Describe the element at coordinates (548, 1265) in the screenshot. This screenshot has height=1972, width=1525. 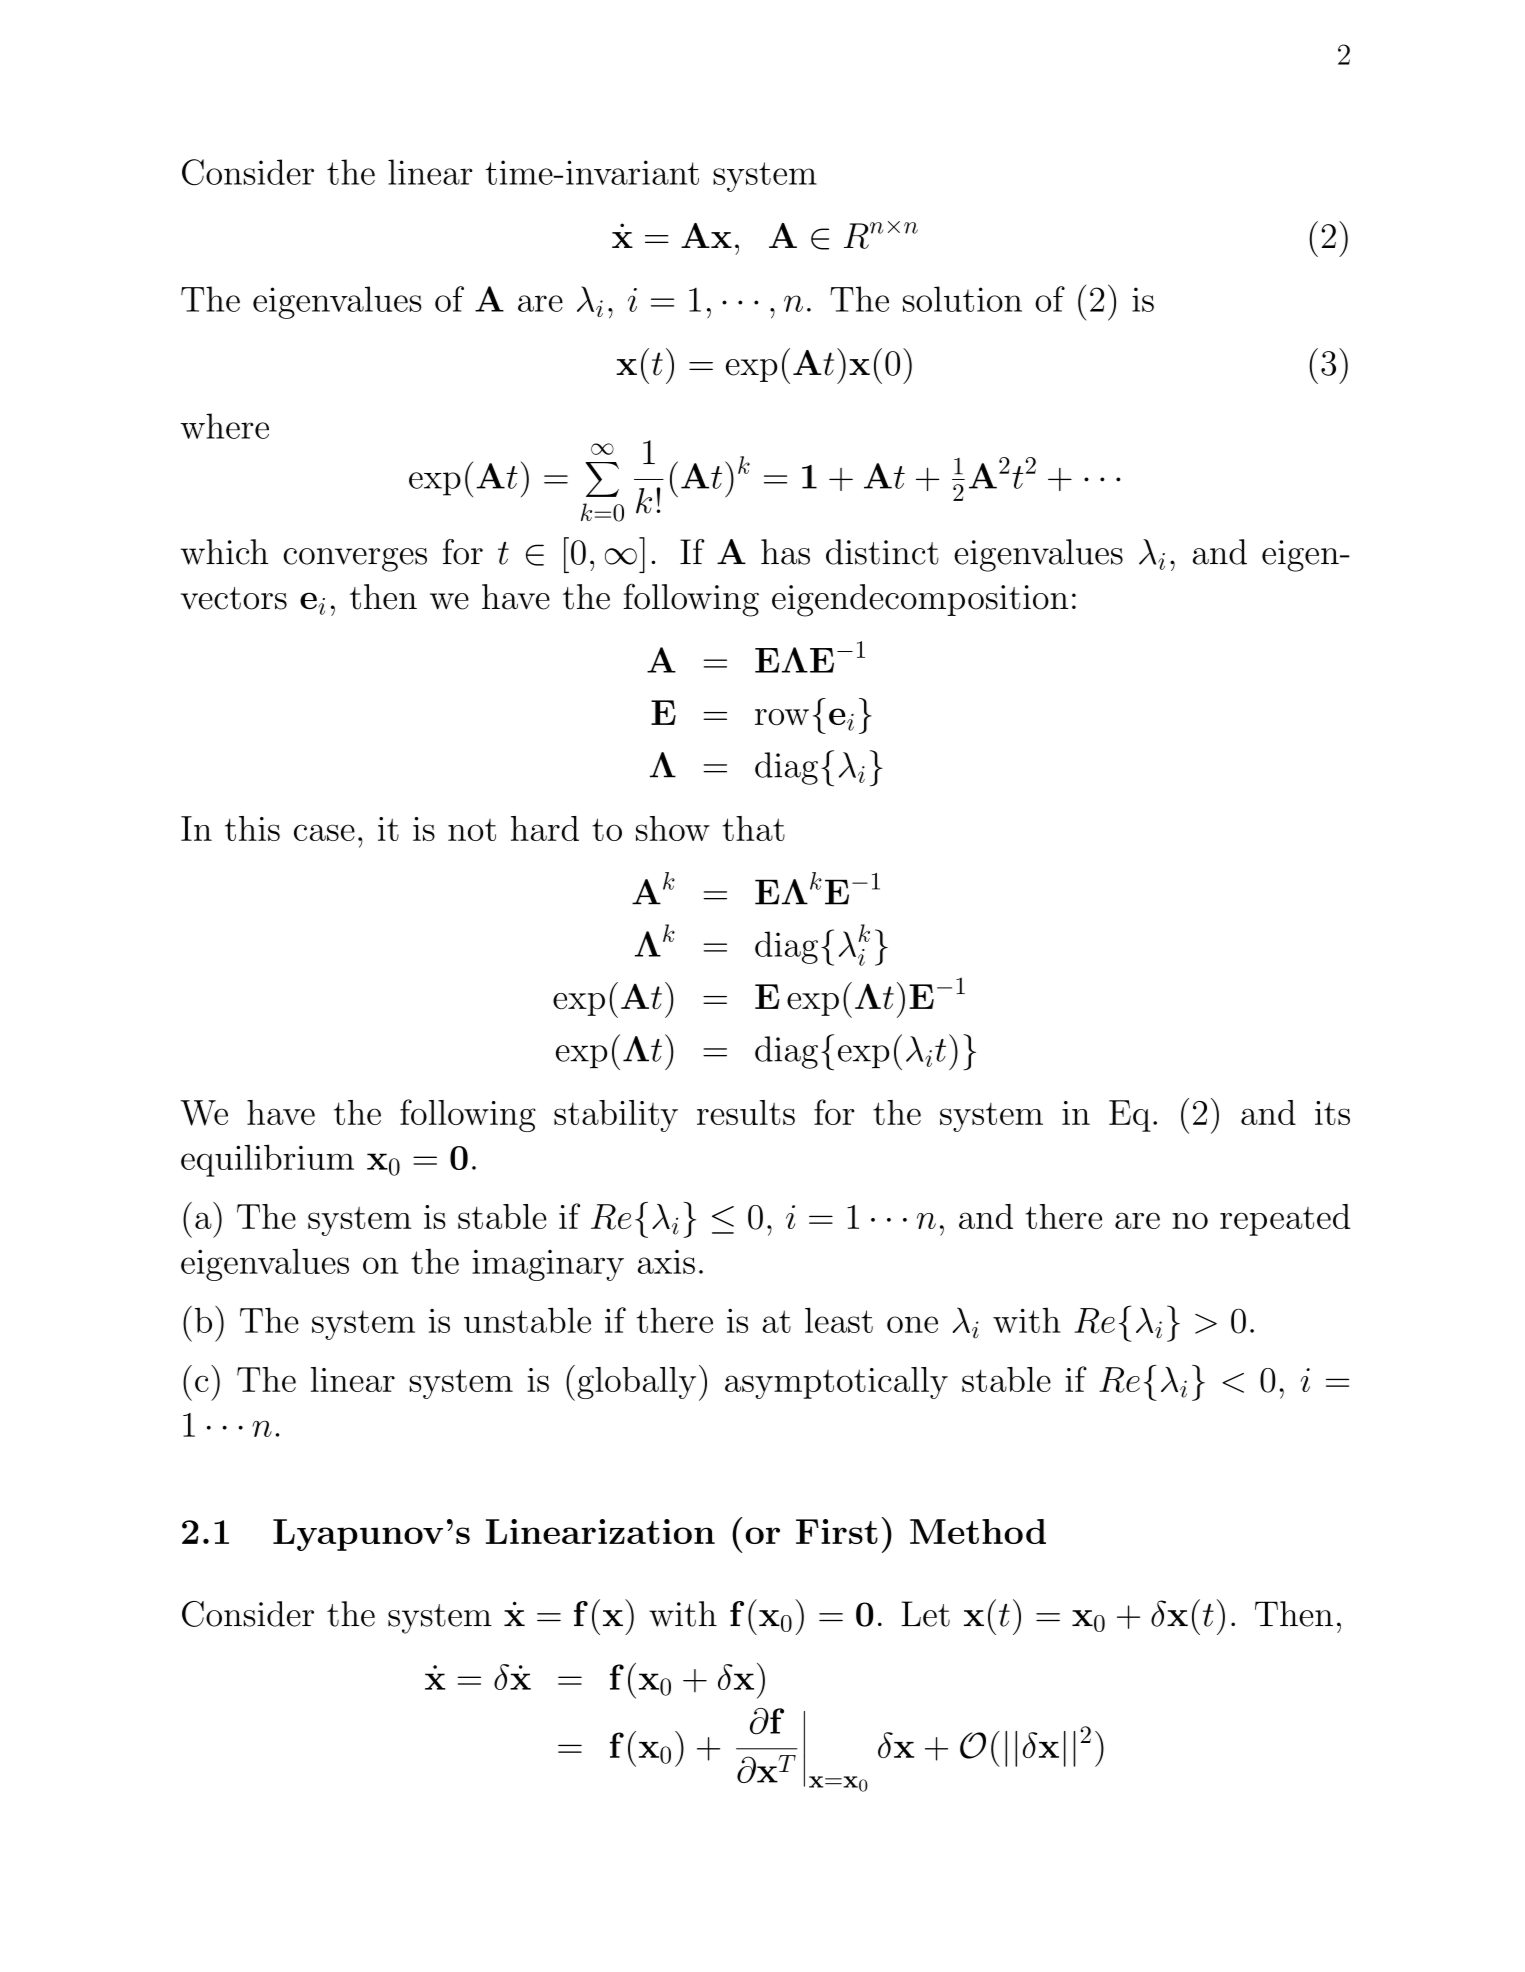
I see `imaginary` at that location.
